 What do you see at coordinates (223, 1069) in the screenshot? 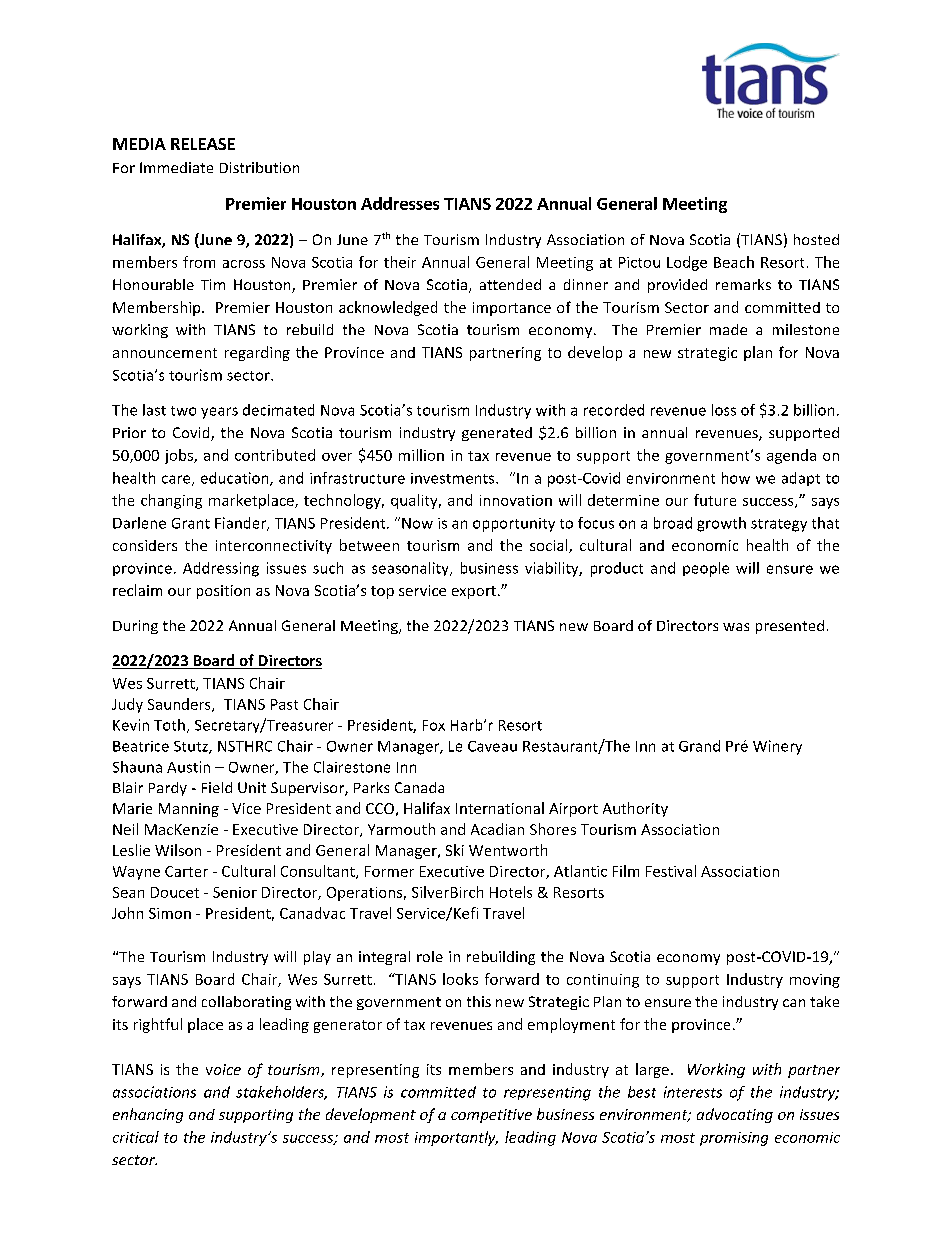
I see `voice` at bounding box center [223, 1069].
